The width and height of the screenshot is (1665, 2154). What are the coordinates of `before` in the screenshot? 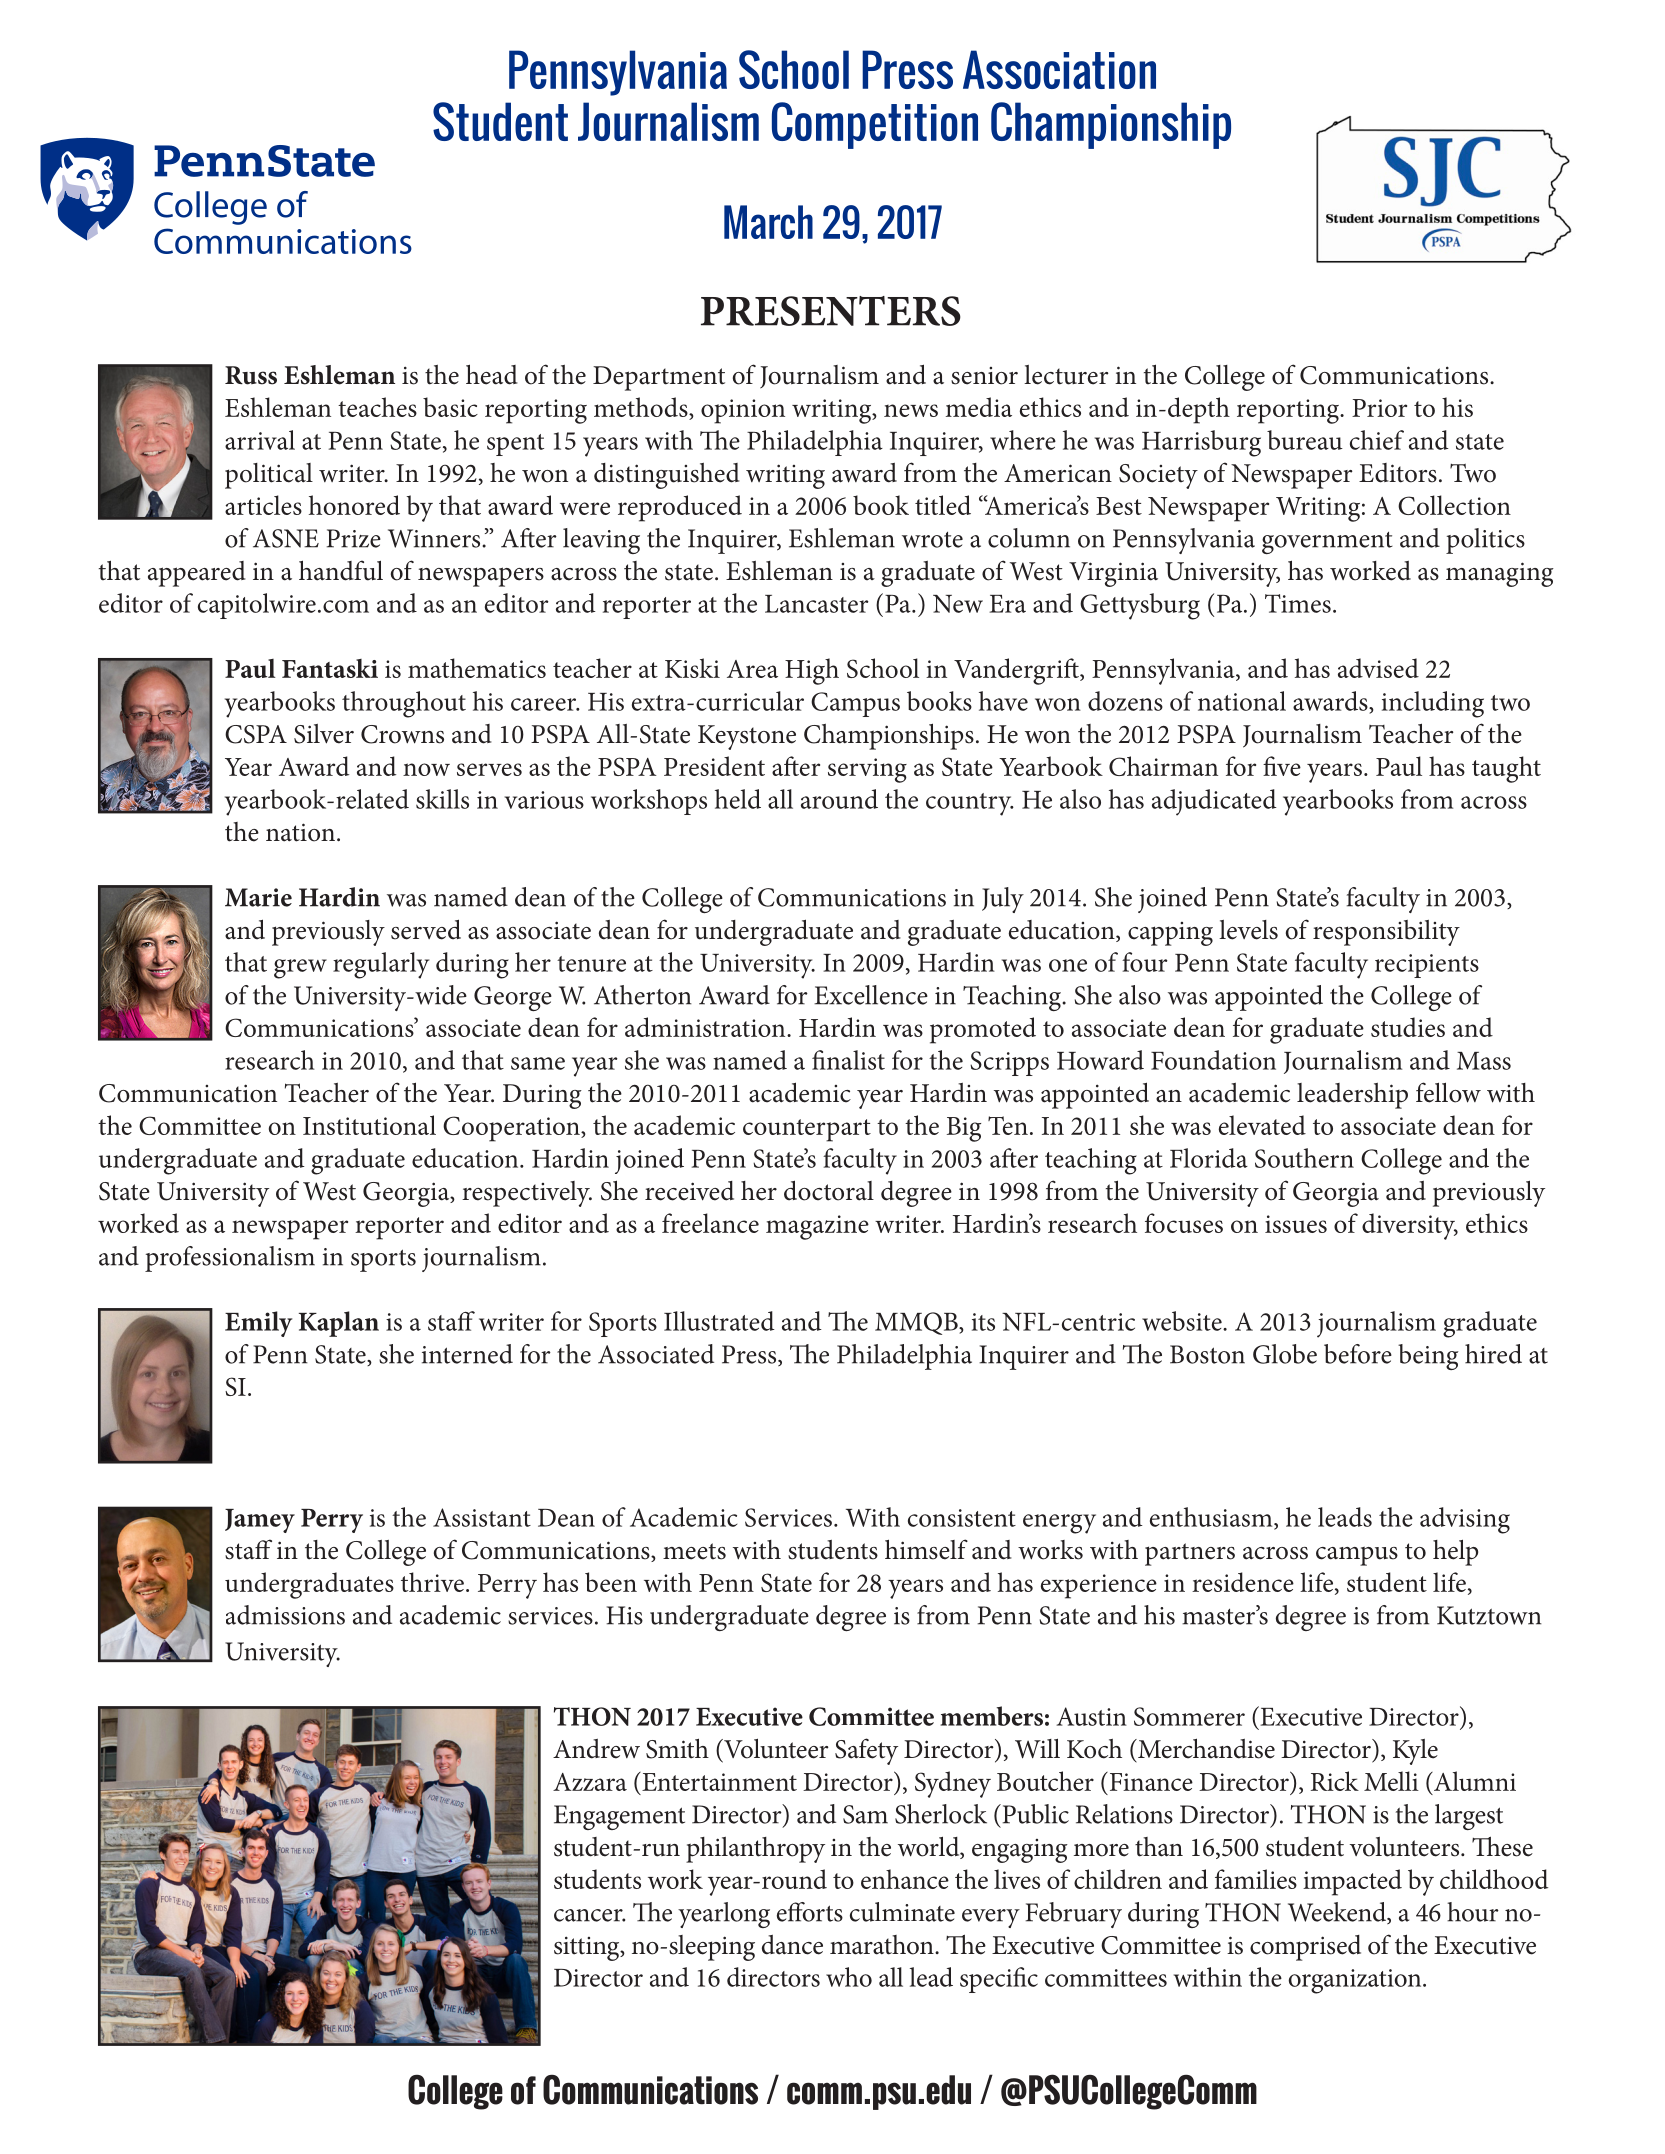 It's located at (1358, 1354).
